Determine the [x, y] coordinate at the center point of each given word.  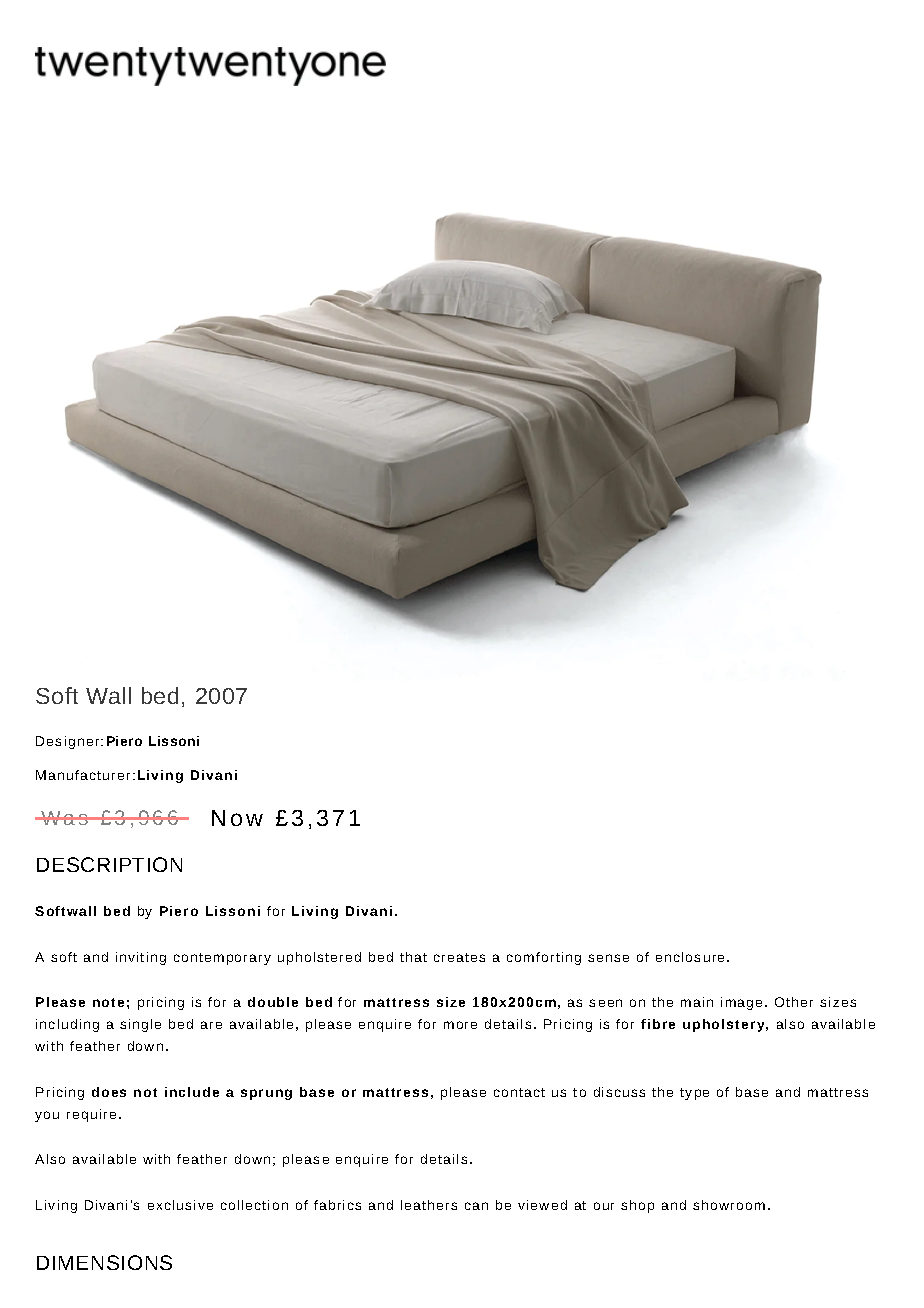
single [140, 1025]
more [460, 1025]
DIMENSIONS [104, 1262]
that [413, 957]
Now [237, 818]
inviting [141, 958]
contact [519, 1092]
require [91, 1115]
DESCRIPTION [109, 864]
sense [608, 958]
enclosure [690, 957]
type [694, 1094]
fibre [658, 1024]
